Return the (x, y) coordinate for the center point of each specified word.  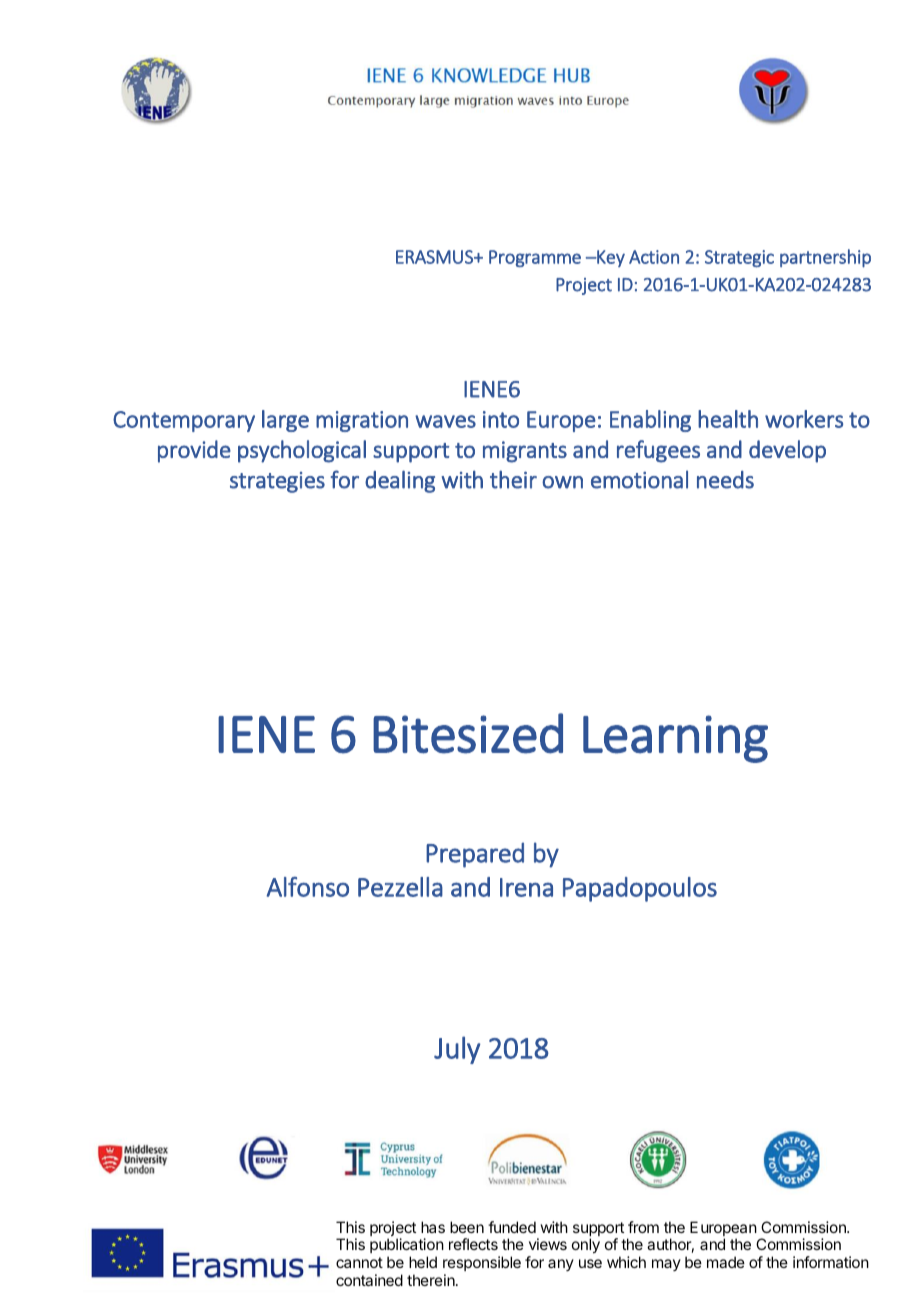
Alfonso (307, 887)
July (457, 1050)
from (643, 1227)
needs (725, 480)
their (513, 479)
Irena (526, 887)
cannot (359, 1262)
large (285, 421)
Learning (675, 739)
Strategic (739, 258)
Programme (535, 258)
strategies (277, 482)
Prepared (475, 855)
